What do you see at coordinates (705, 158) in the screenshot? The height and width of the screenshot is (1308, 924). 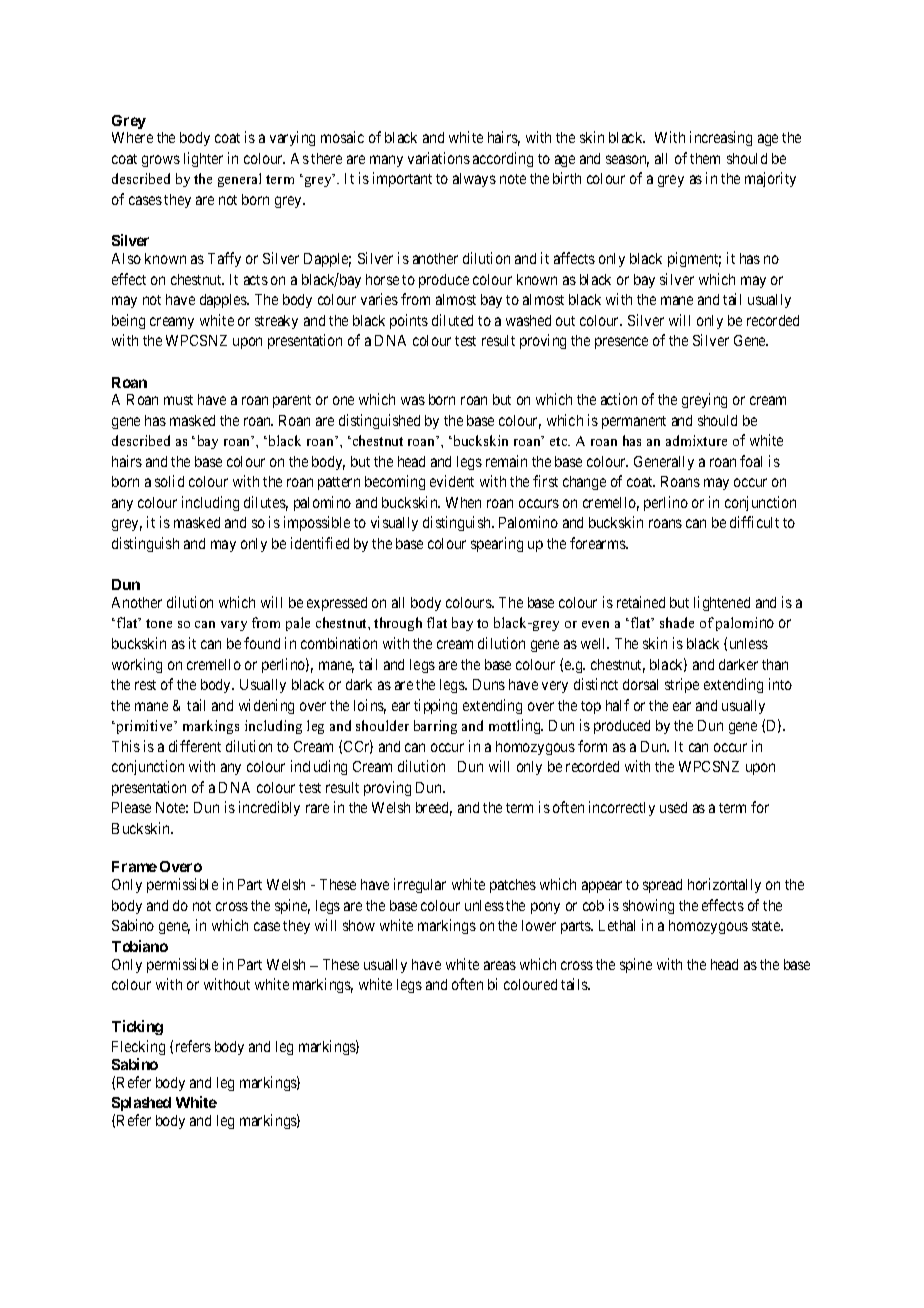 I see `them` at bounding box center [705, 158].
